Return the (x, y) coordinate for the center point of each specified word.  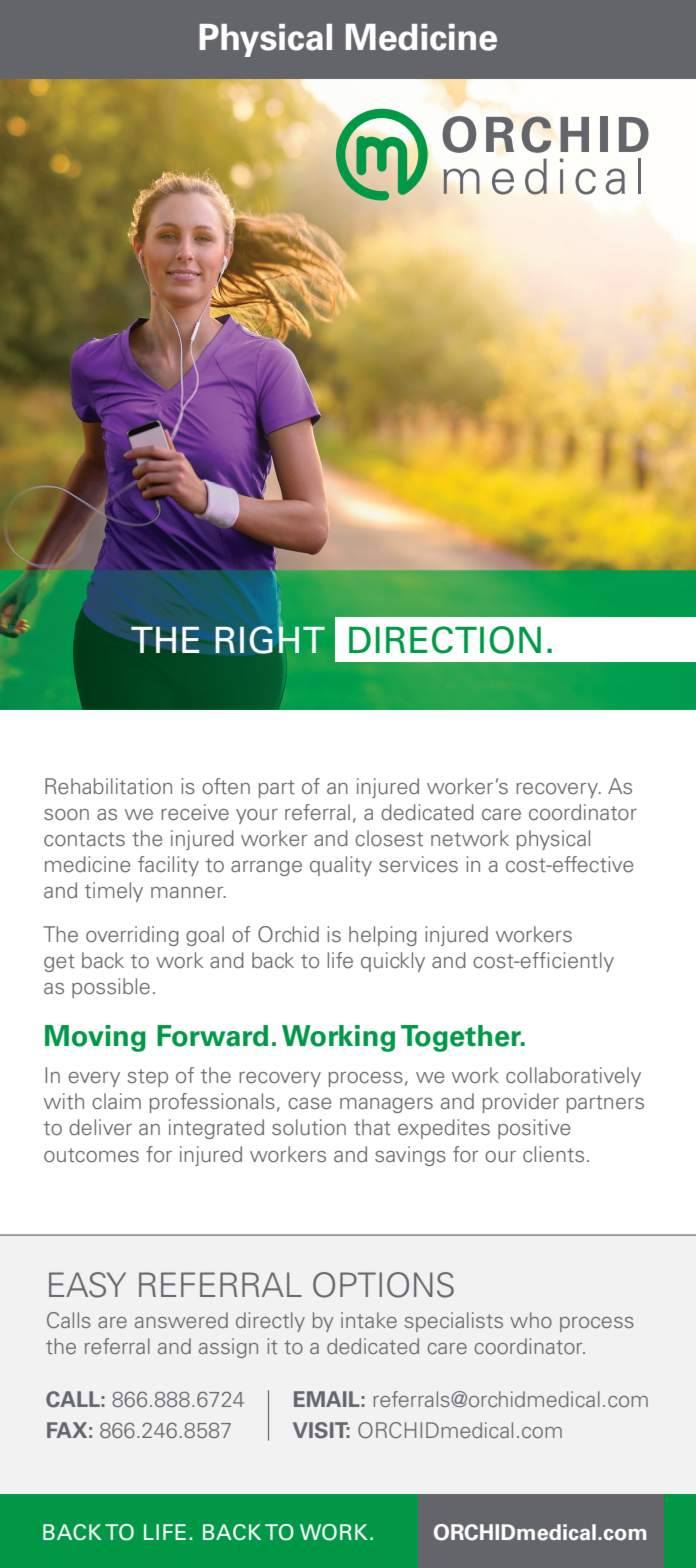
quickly (393, 962)
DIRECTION (445, 640)
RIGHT (270, 639)
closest (389, 838)
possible (111, 988)
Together (462, 1038)
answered (181, 1320)
